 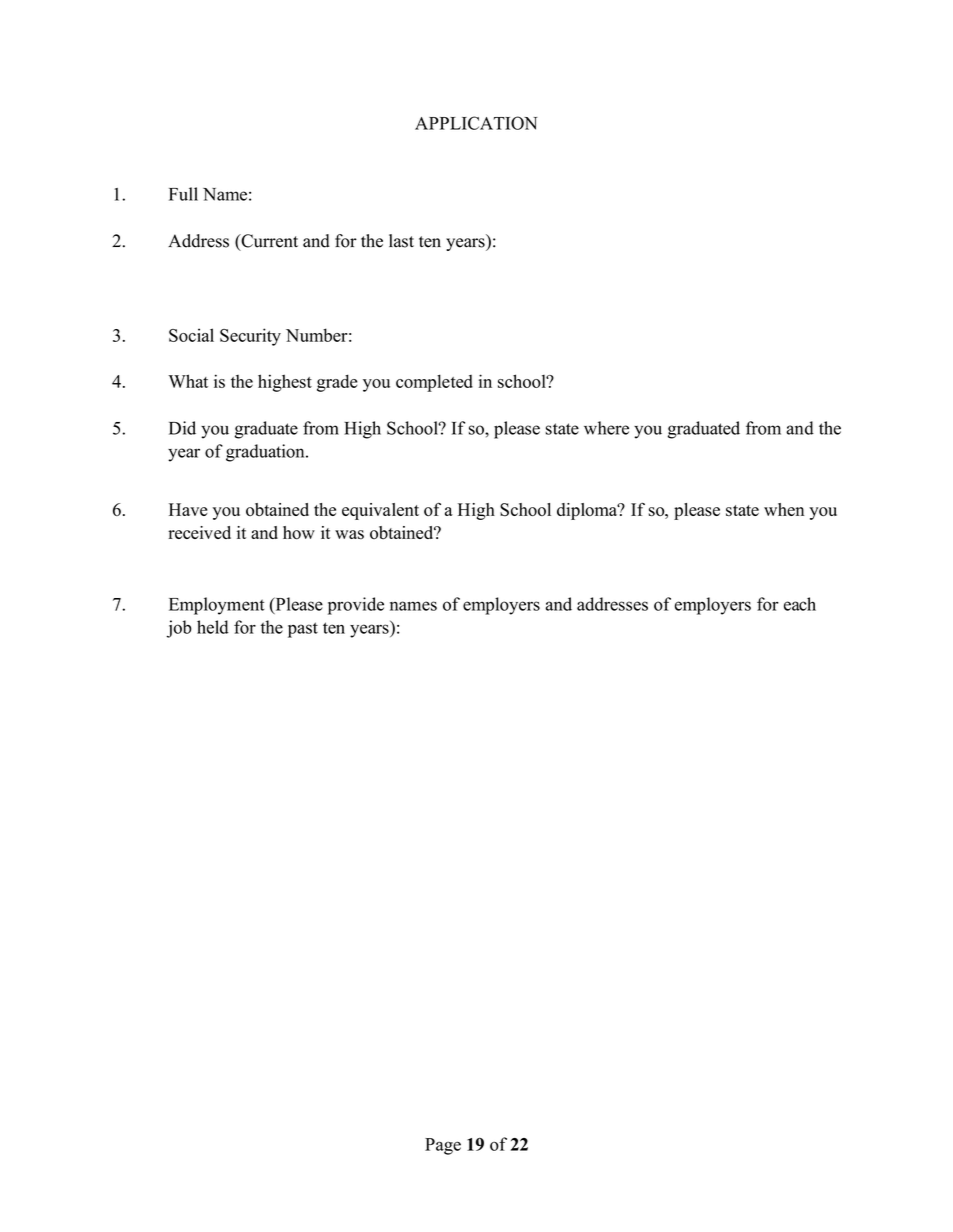 I want to click on held, so click(x=213, y=627).
